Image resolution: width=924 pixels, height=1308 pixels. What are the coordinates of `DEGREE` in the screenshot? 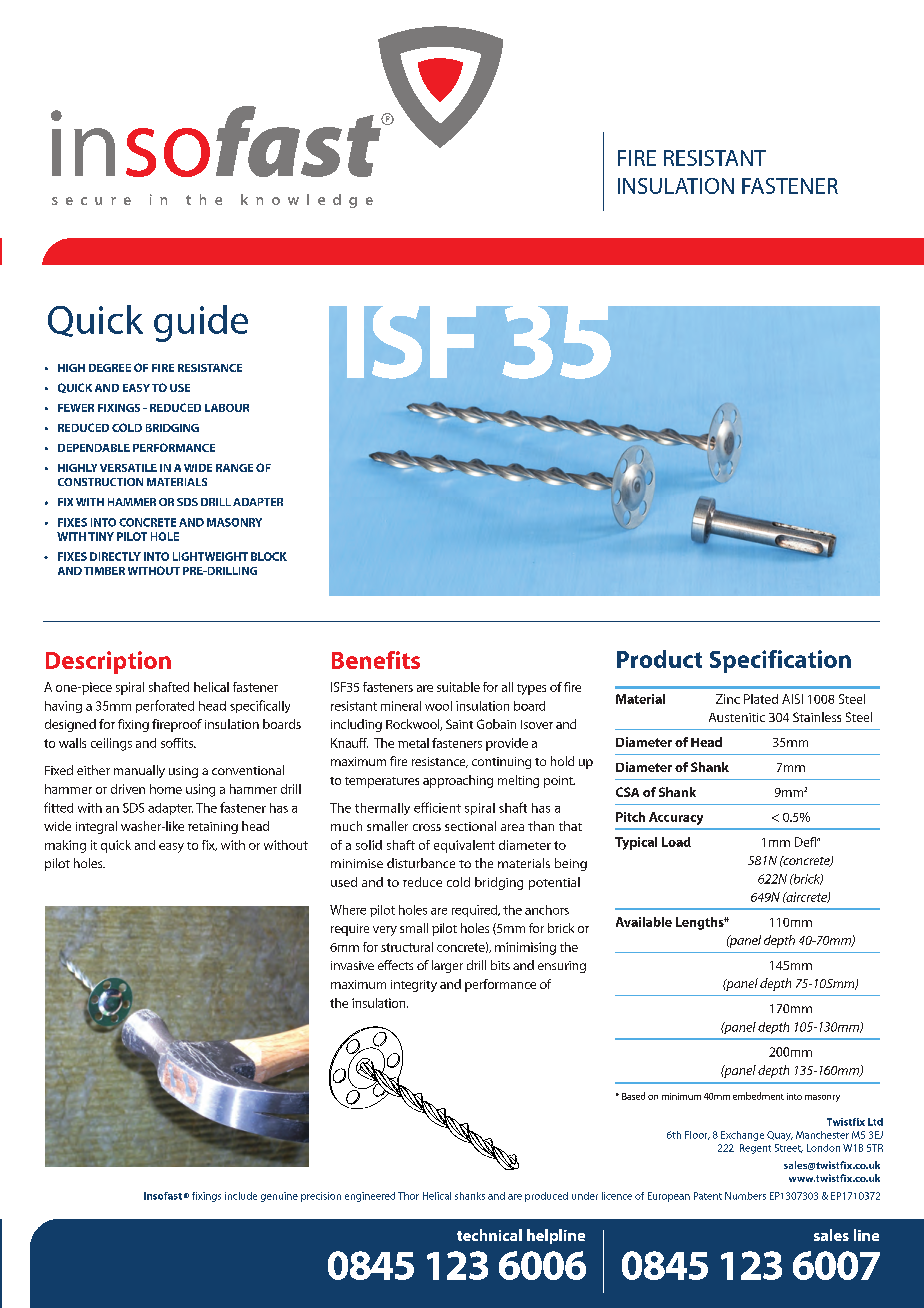 It's located at (110, 368).
